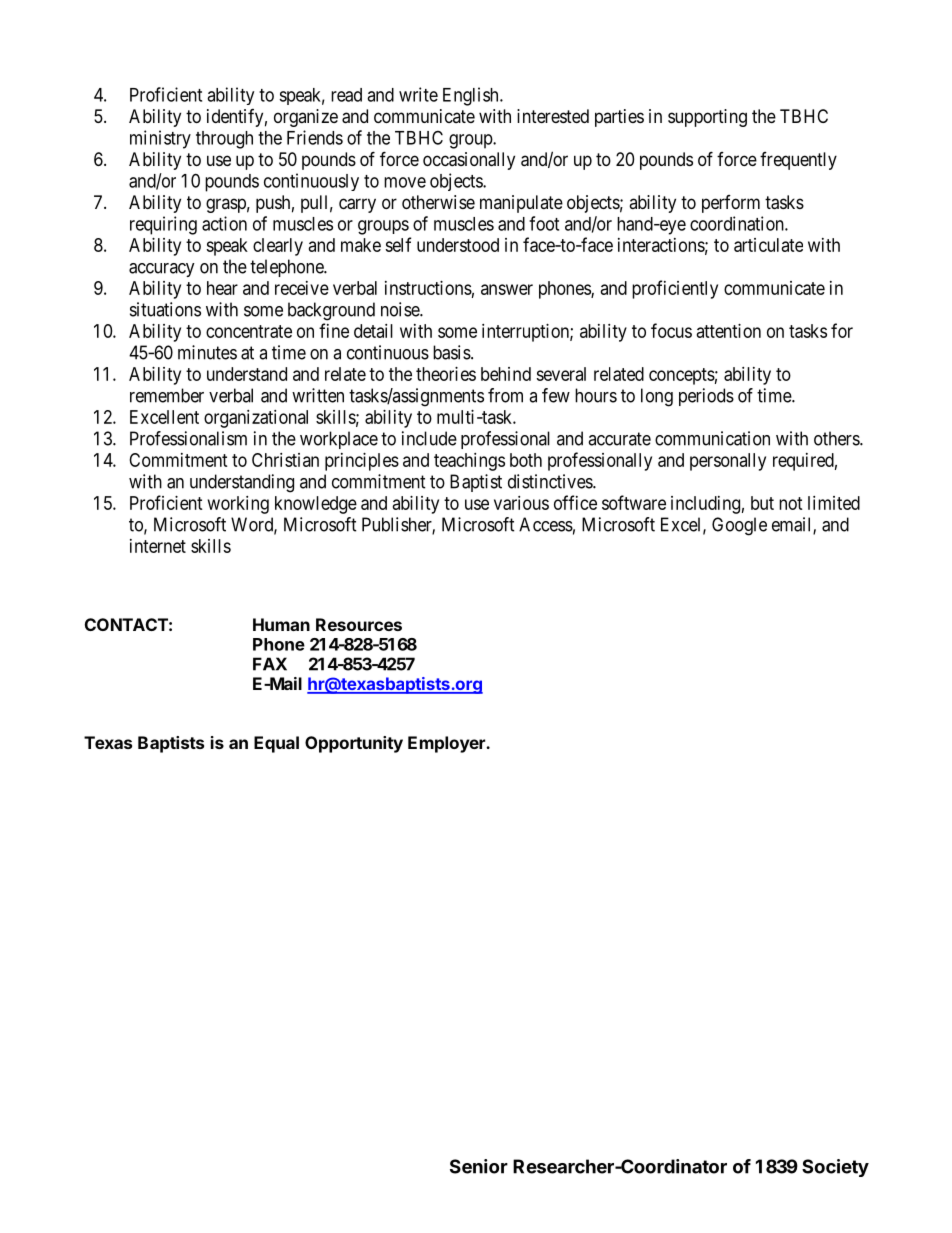 This page has height=1233, width=952. What do you see at coordinates (739, 526) in the page?
I see `Google` at bounding box center [739, 526].
